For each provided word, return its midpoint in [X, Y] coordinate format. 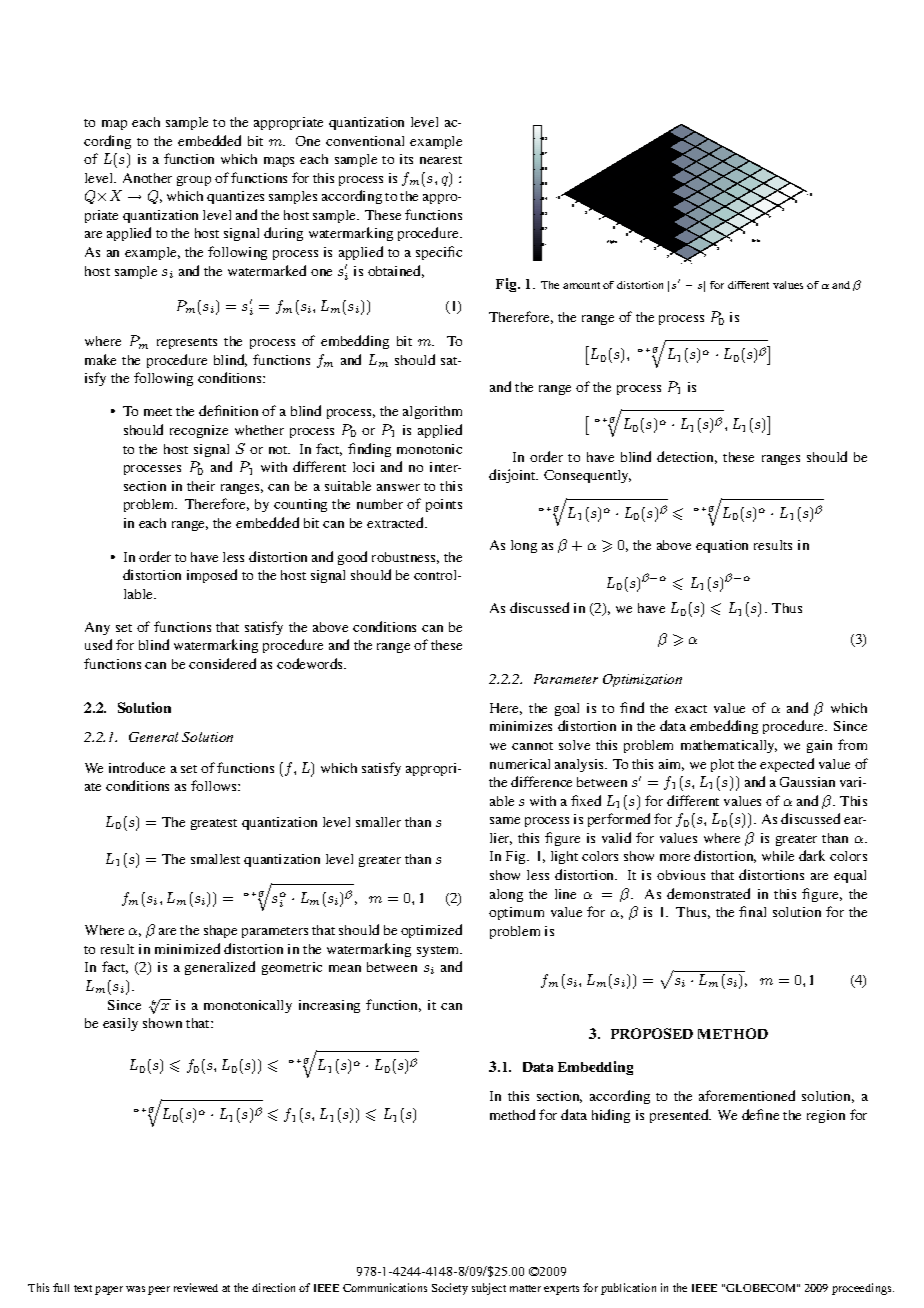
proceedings [863, 1289]
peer [159, 1290]
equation [722, 546]
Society [450, 1289]
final [752, 911]
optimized [431, 931]
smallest [215, 859]
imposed [212, 576]
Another [147, 178]
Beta [756, 240]
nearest [441, 160]
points [444, 505]
